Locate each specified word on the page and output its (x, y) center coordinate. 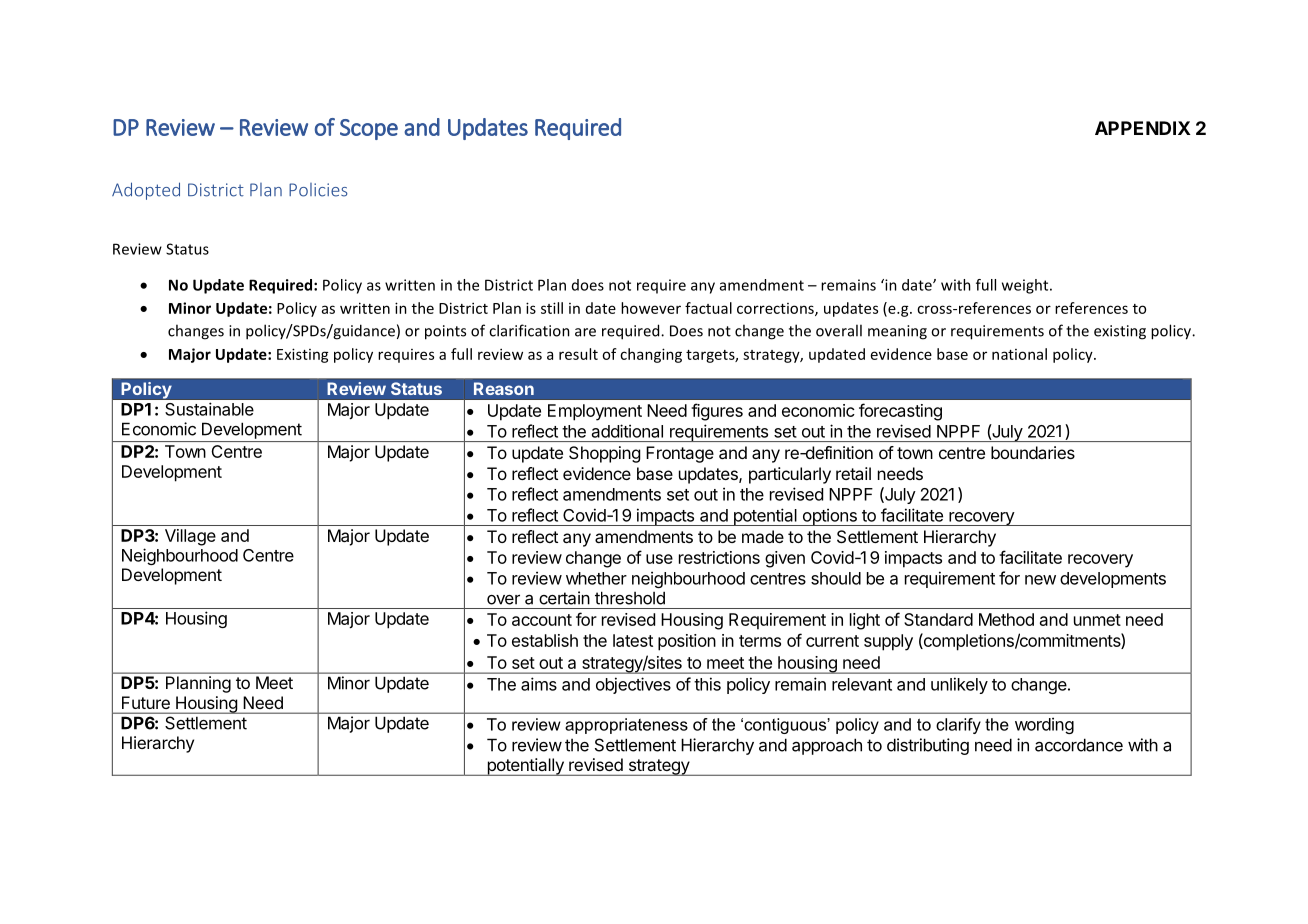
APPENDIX (1143, 128)
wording (1044, 725)
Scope (369, 129)
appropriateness (626, 726)
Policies (318, 190)
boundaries (1033, 452)
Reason (504, 388)
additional (627, 431)
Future (146, 702)
